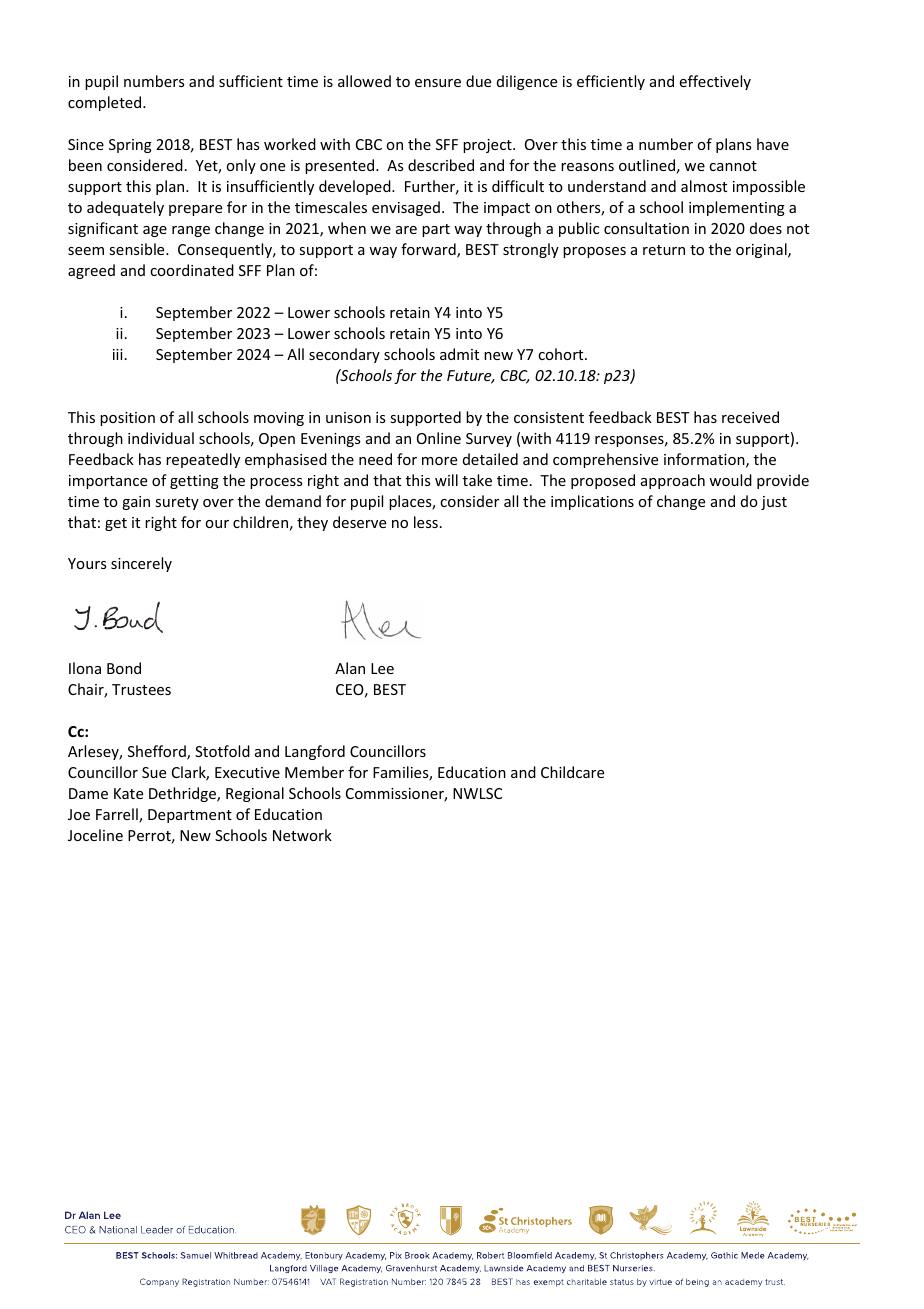 The width and height of the page is (924, 1309). I want to click on Childcare, so click(572, 772).
